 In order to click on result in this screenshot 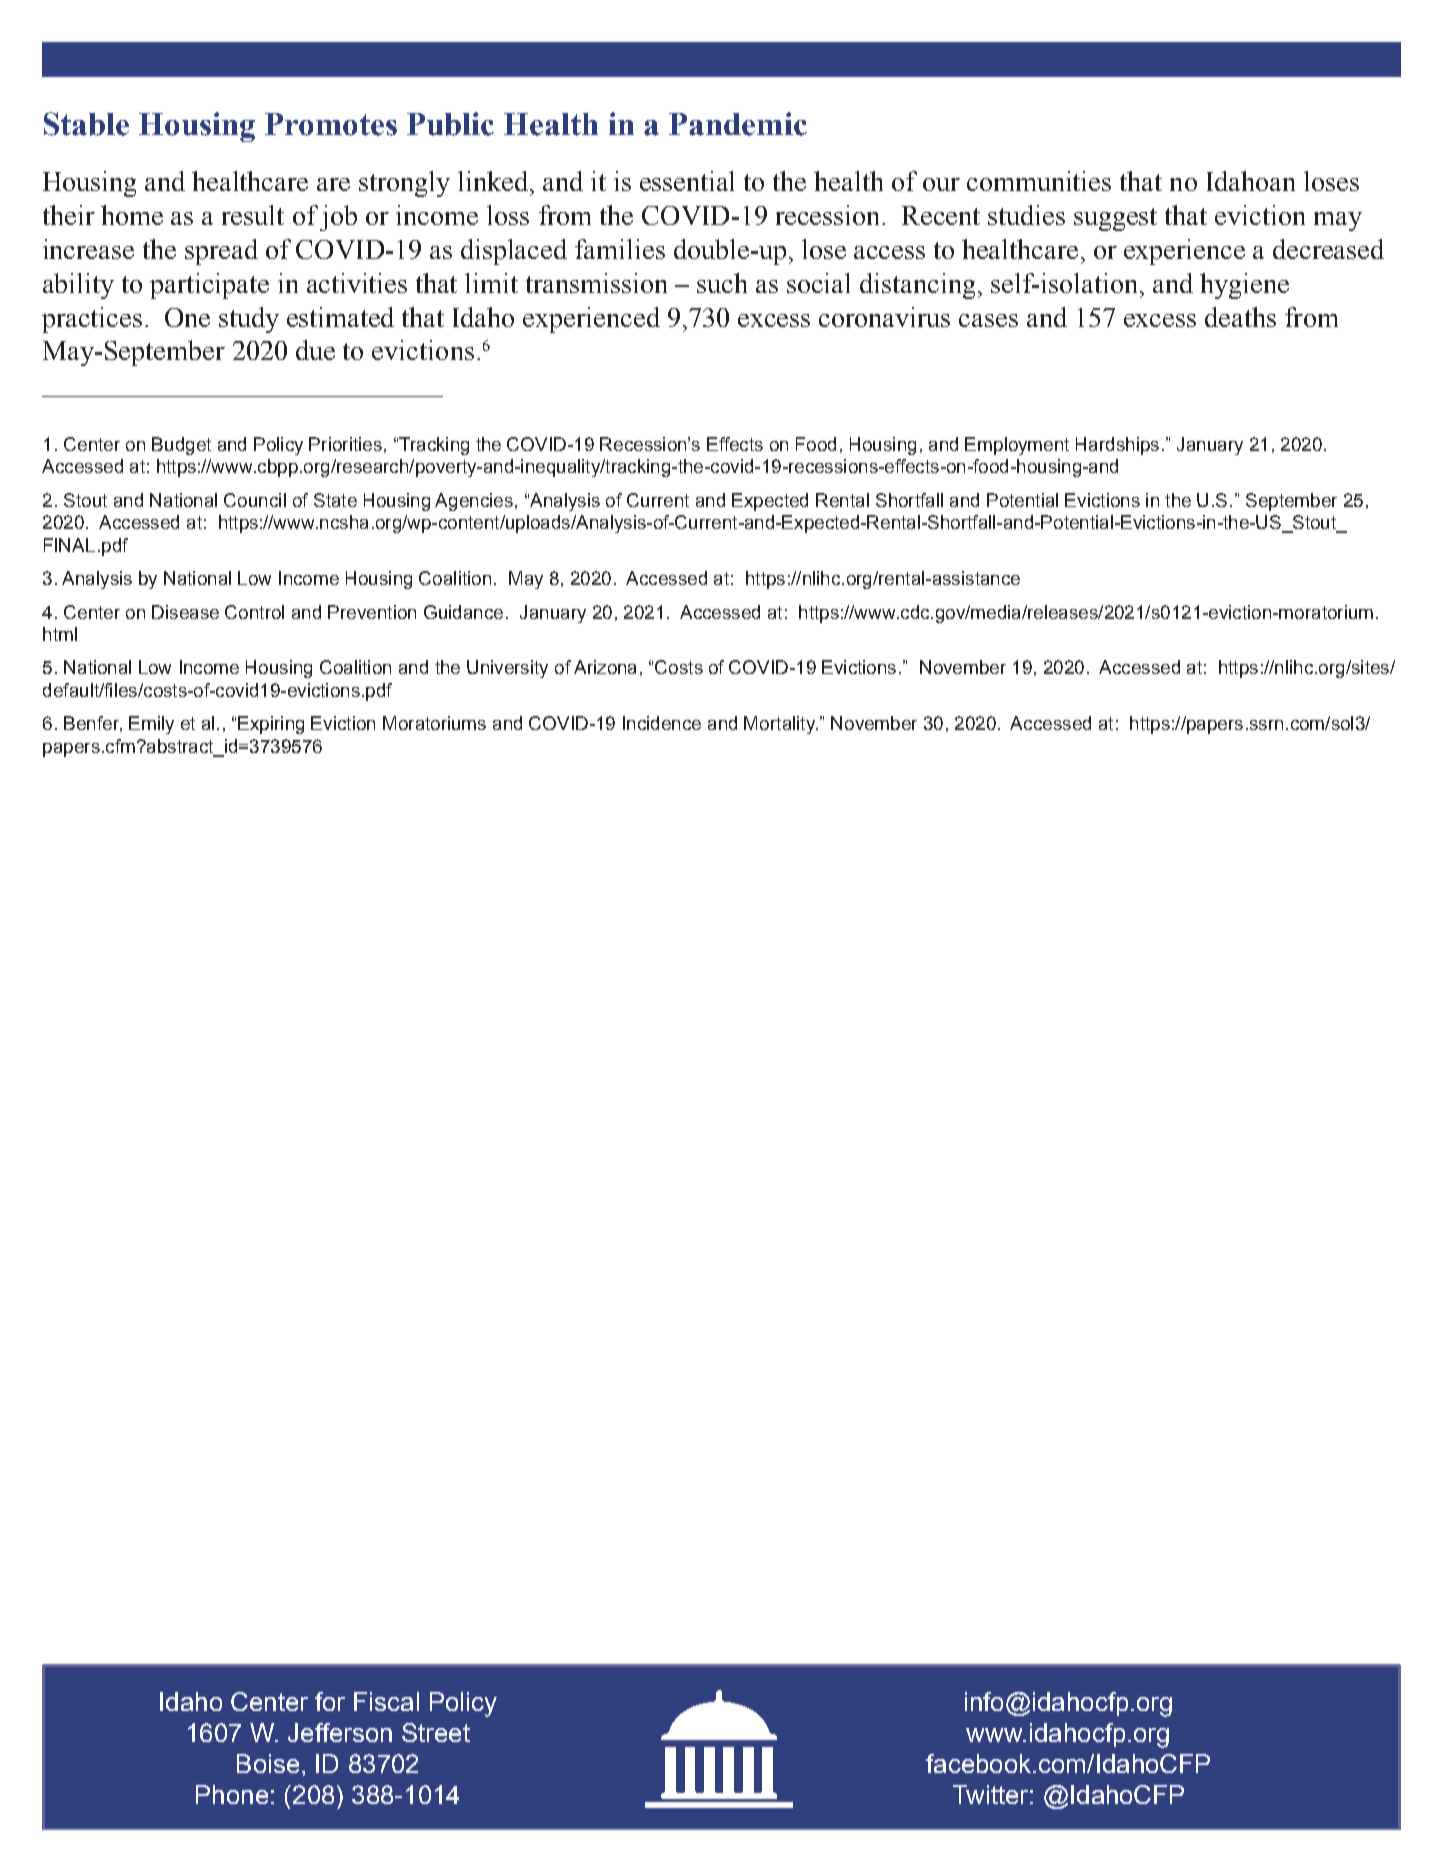, I will do `click(253, 215)`.
